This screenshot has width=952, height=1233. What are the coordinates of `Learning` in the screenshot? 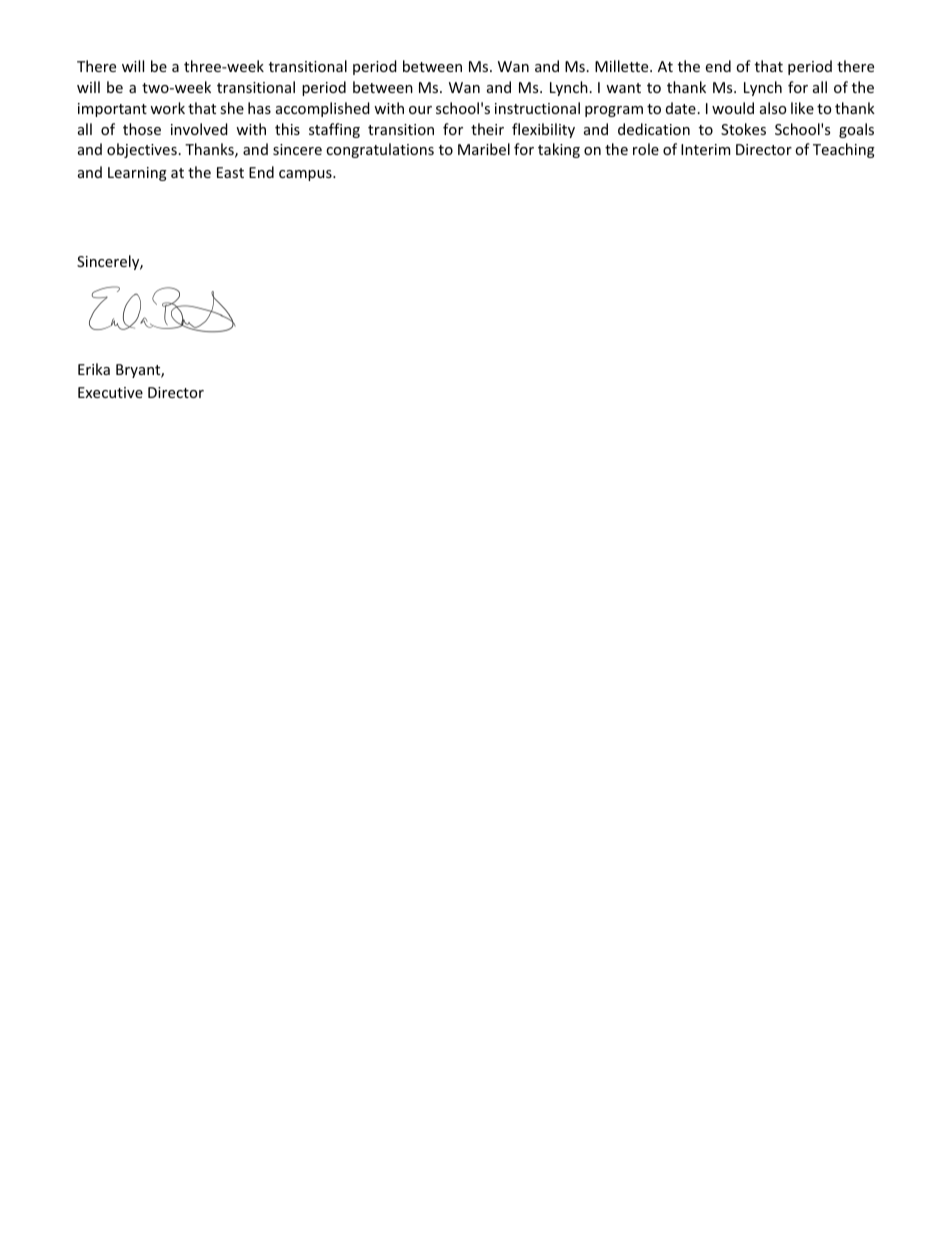 It's located at (137, 174).
